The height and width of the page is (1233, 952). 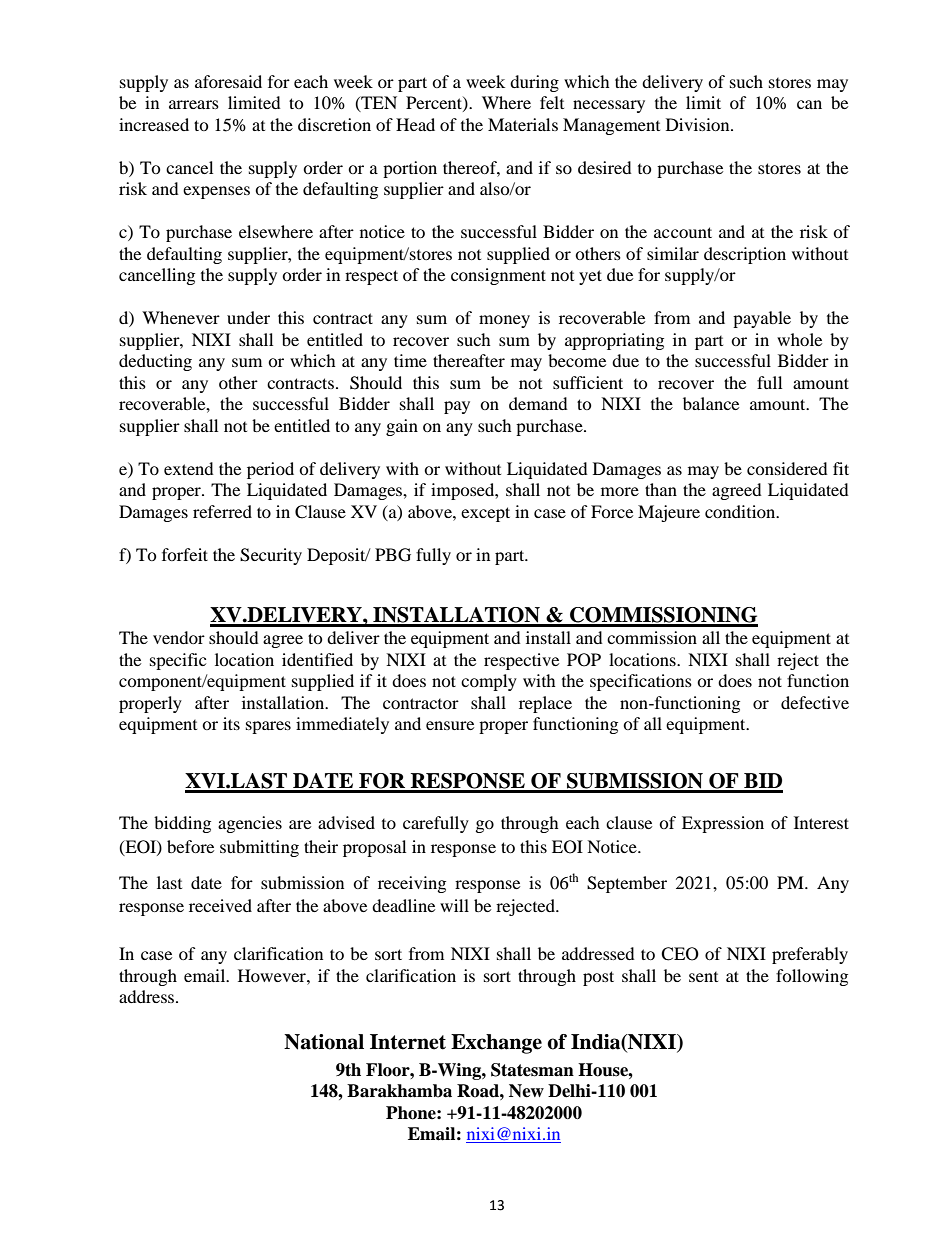 I want to click on sent, so click(x=703, y=977).
